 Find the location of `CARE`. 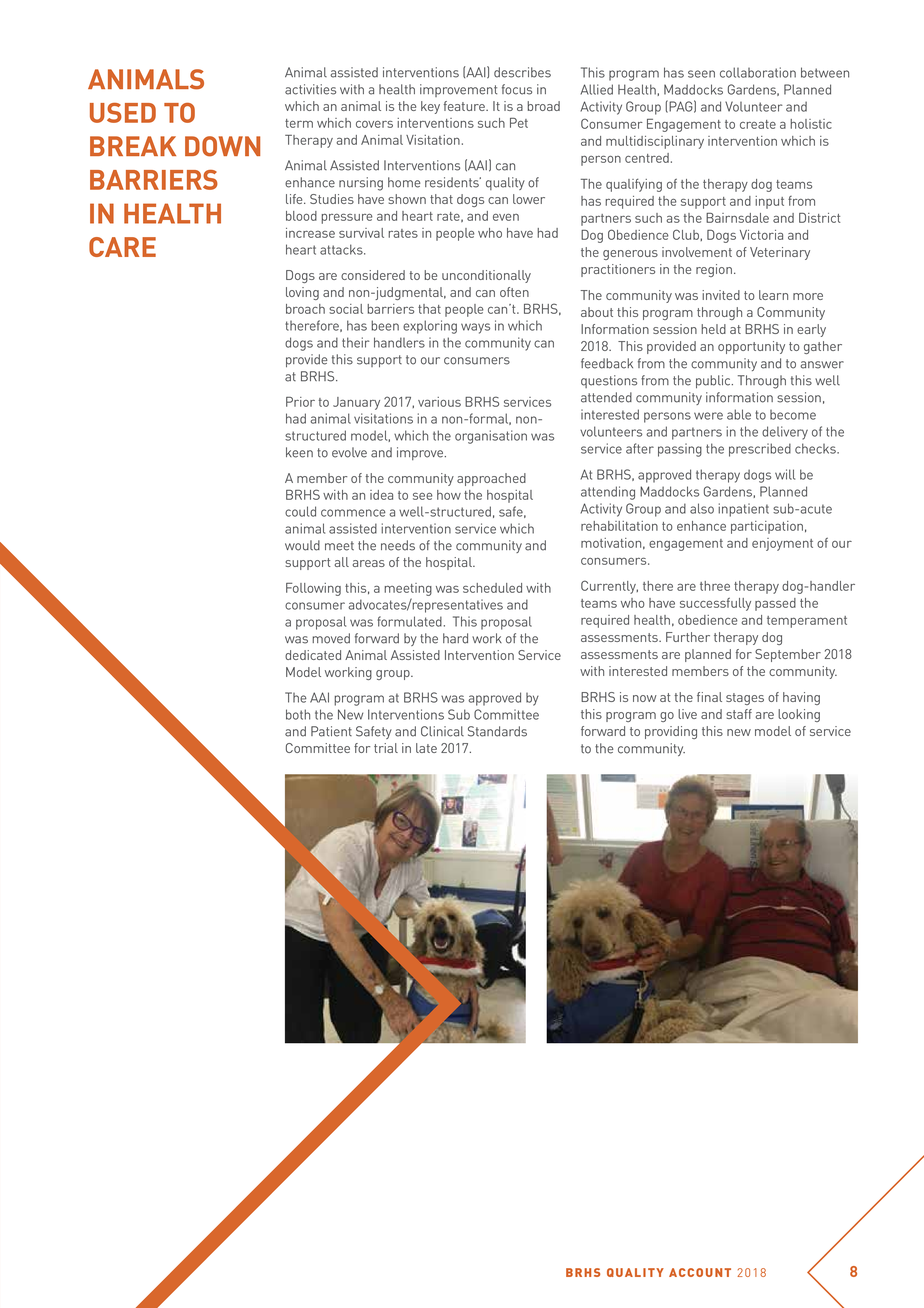

CARE is located at coordinates (122, 247).
